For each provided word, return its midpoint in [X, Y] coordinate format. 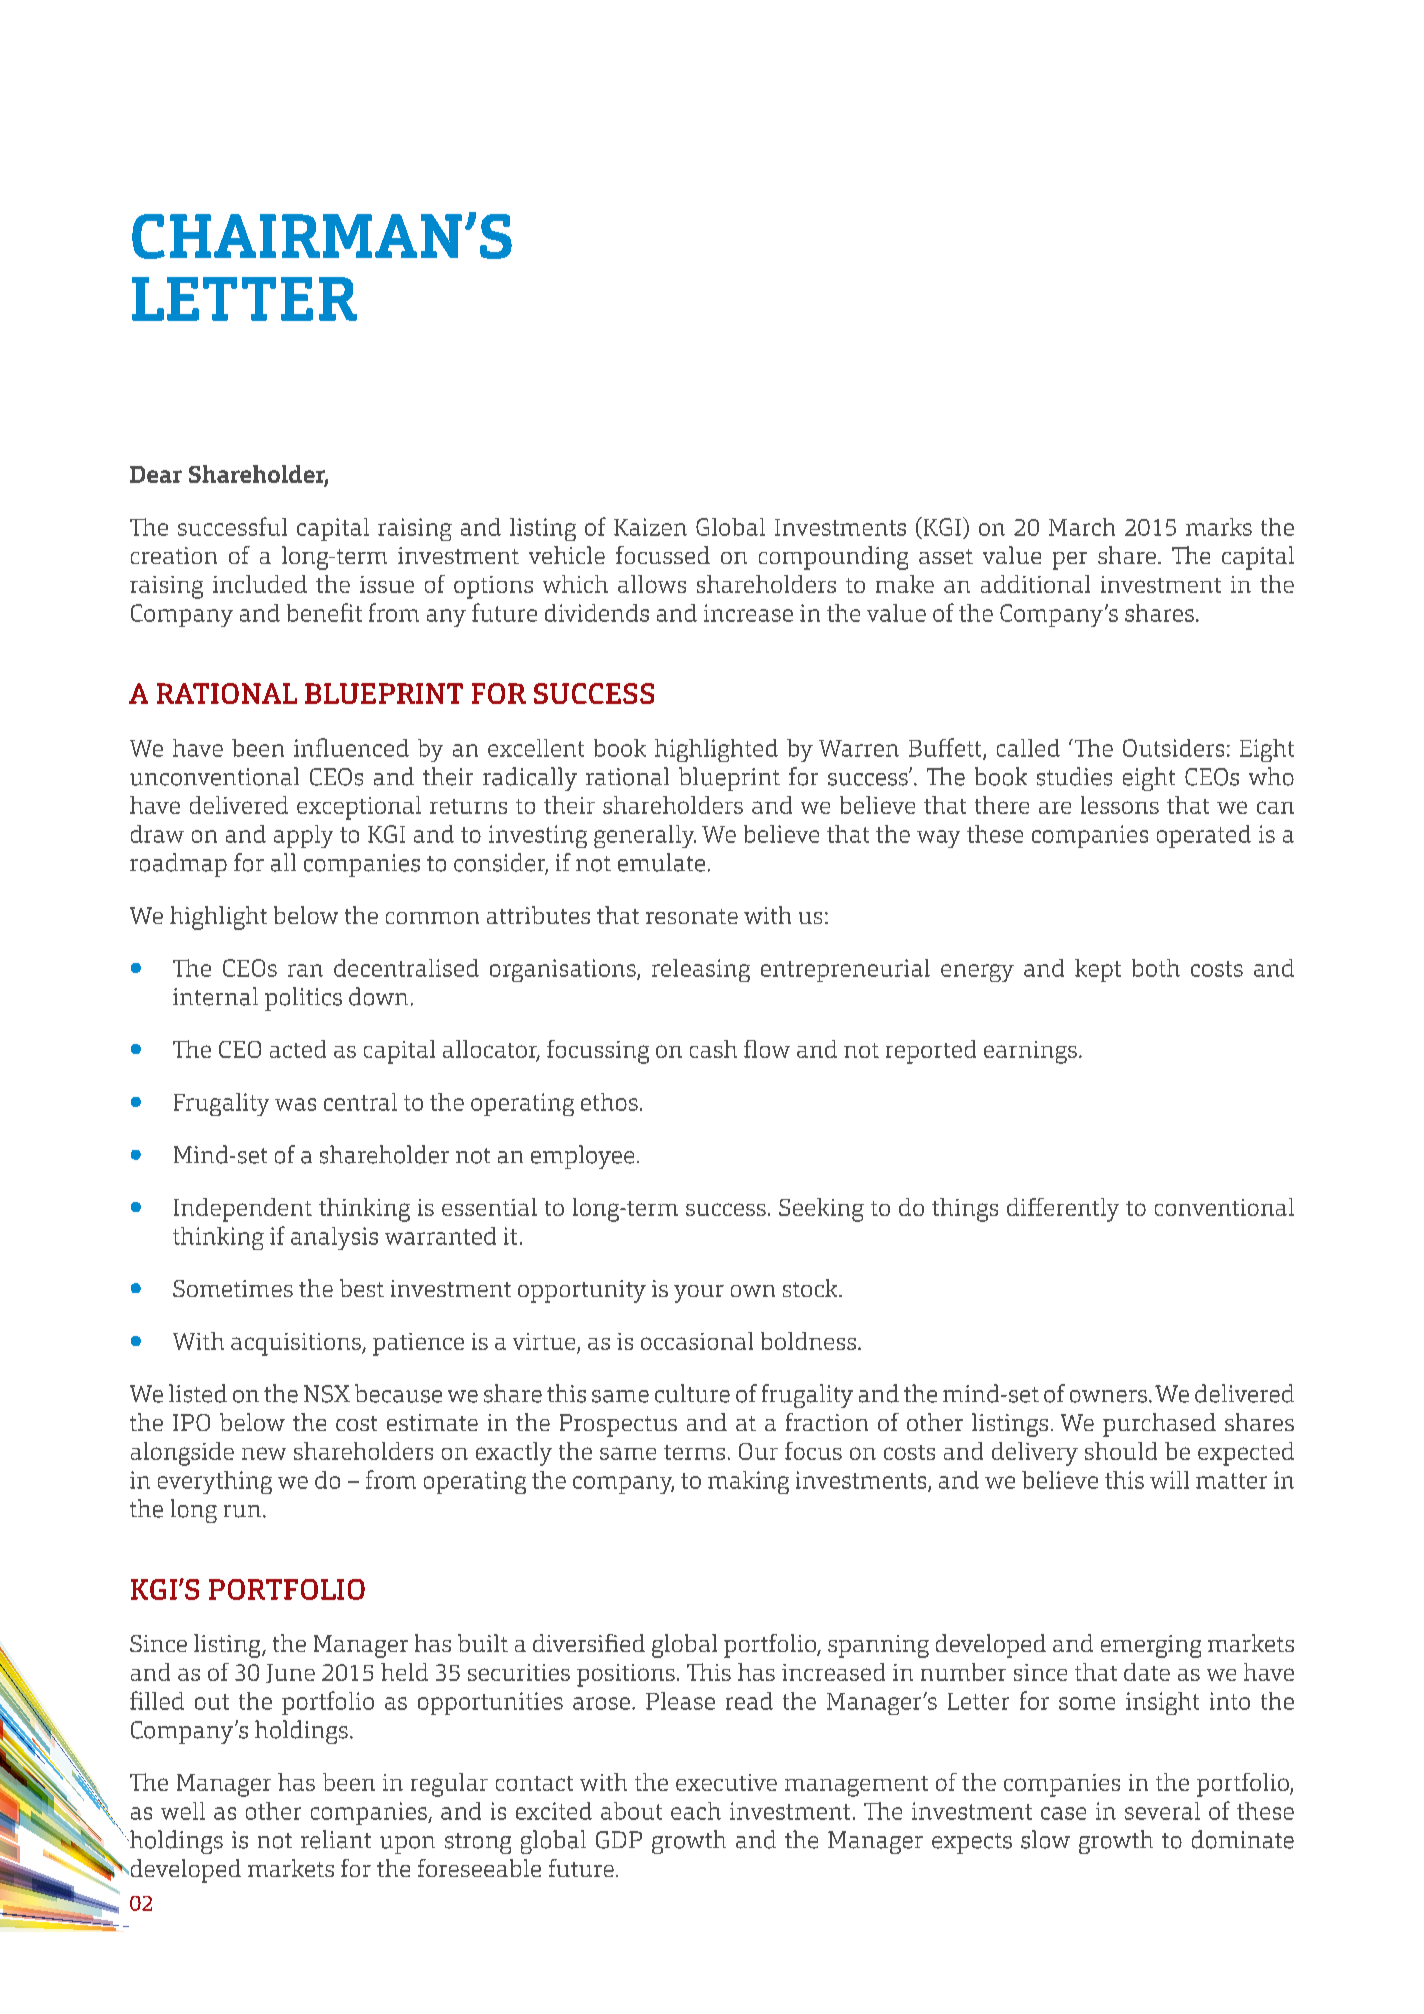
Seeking [821, 1210]
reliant [336, 1839]
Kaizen [650, 527]
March [1082, 527]
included [260, 584]
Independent [243, 1210]
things [965, 1210]
